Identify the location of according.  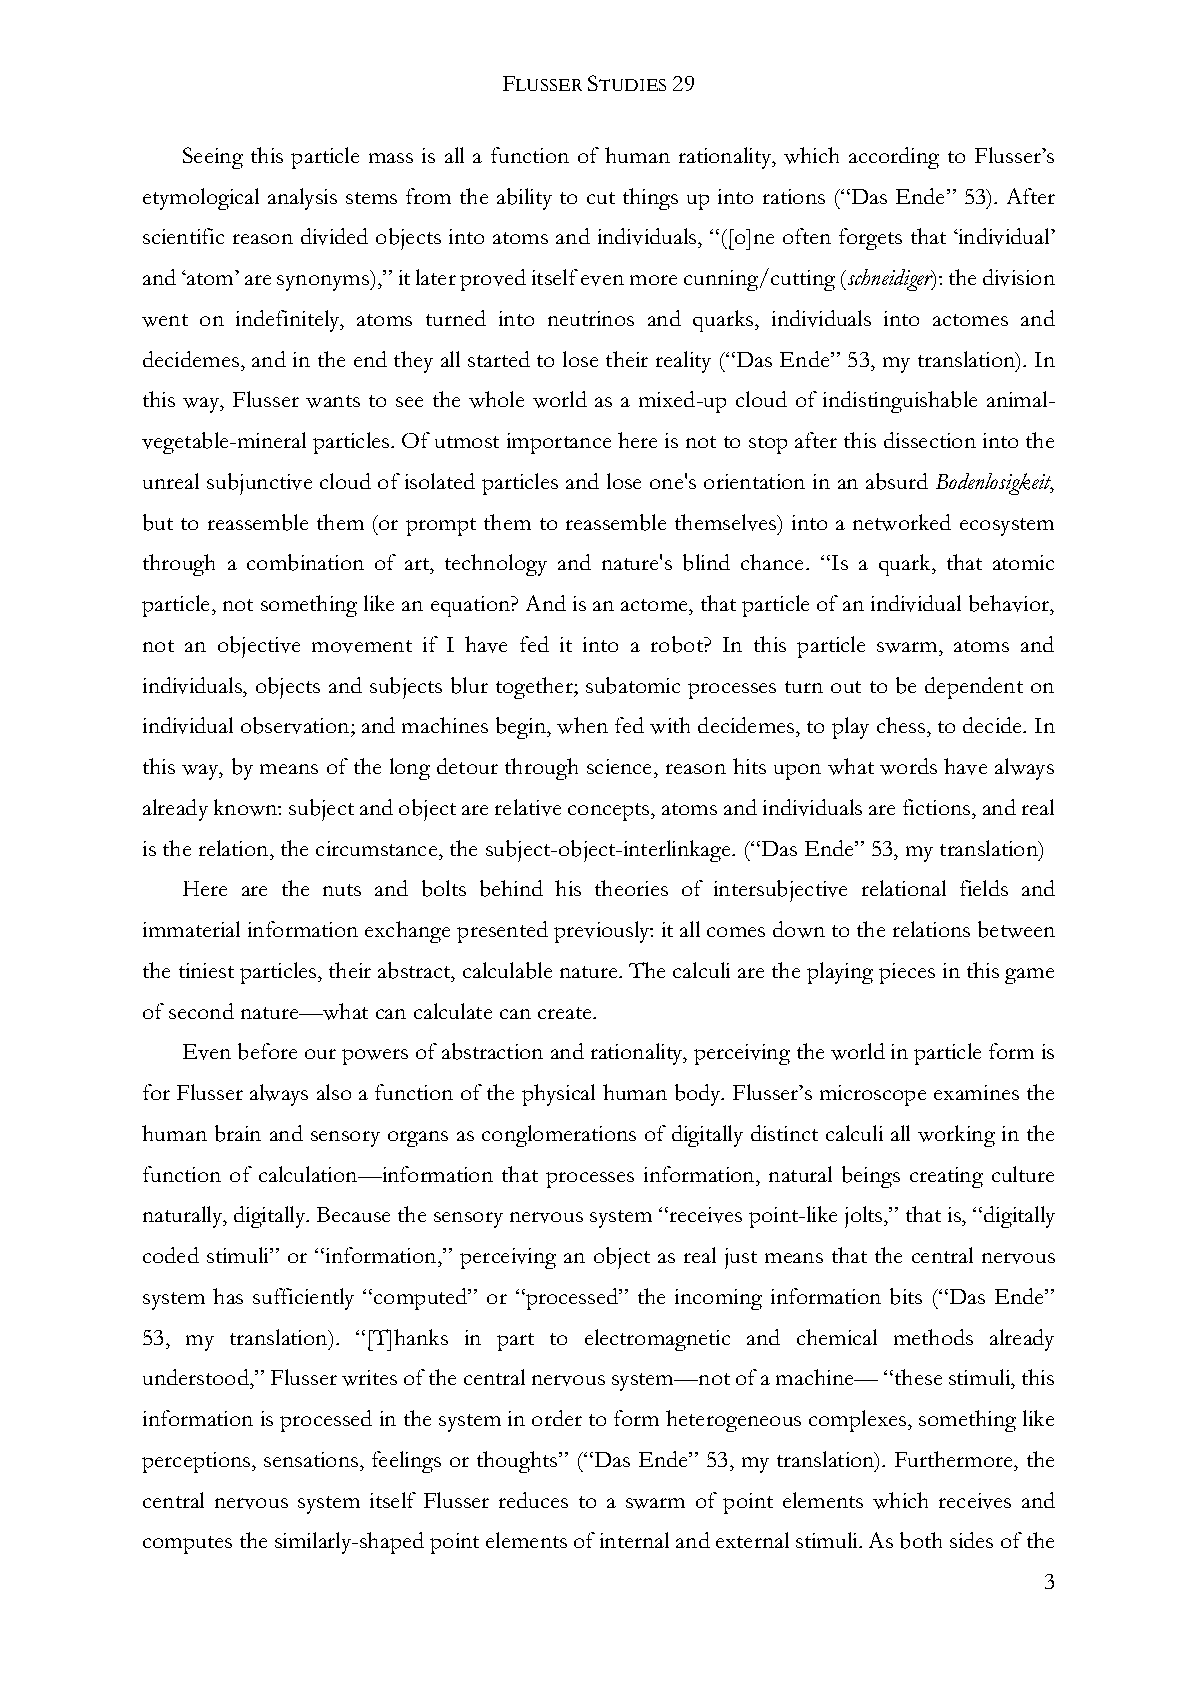
(894, 158).
